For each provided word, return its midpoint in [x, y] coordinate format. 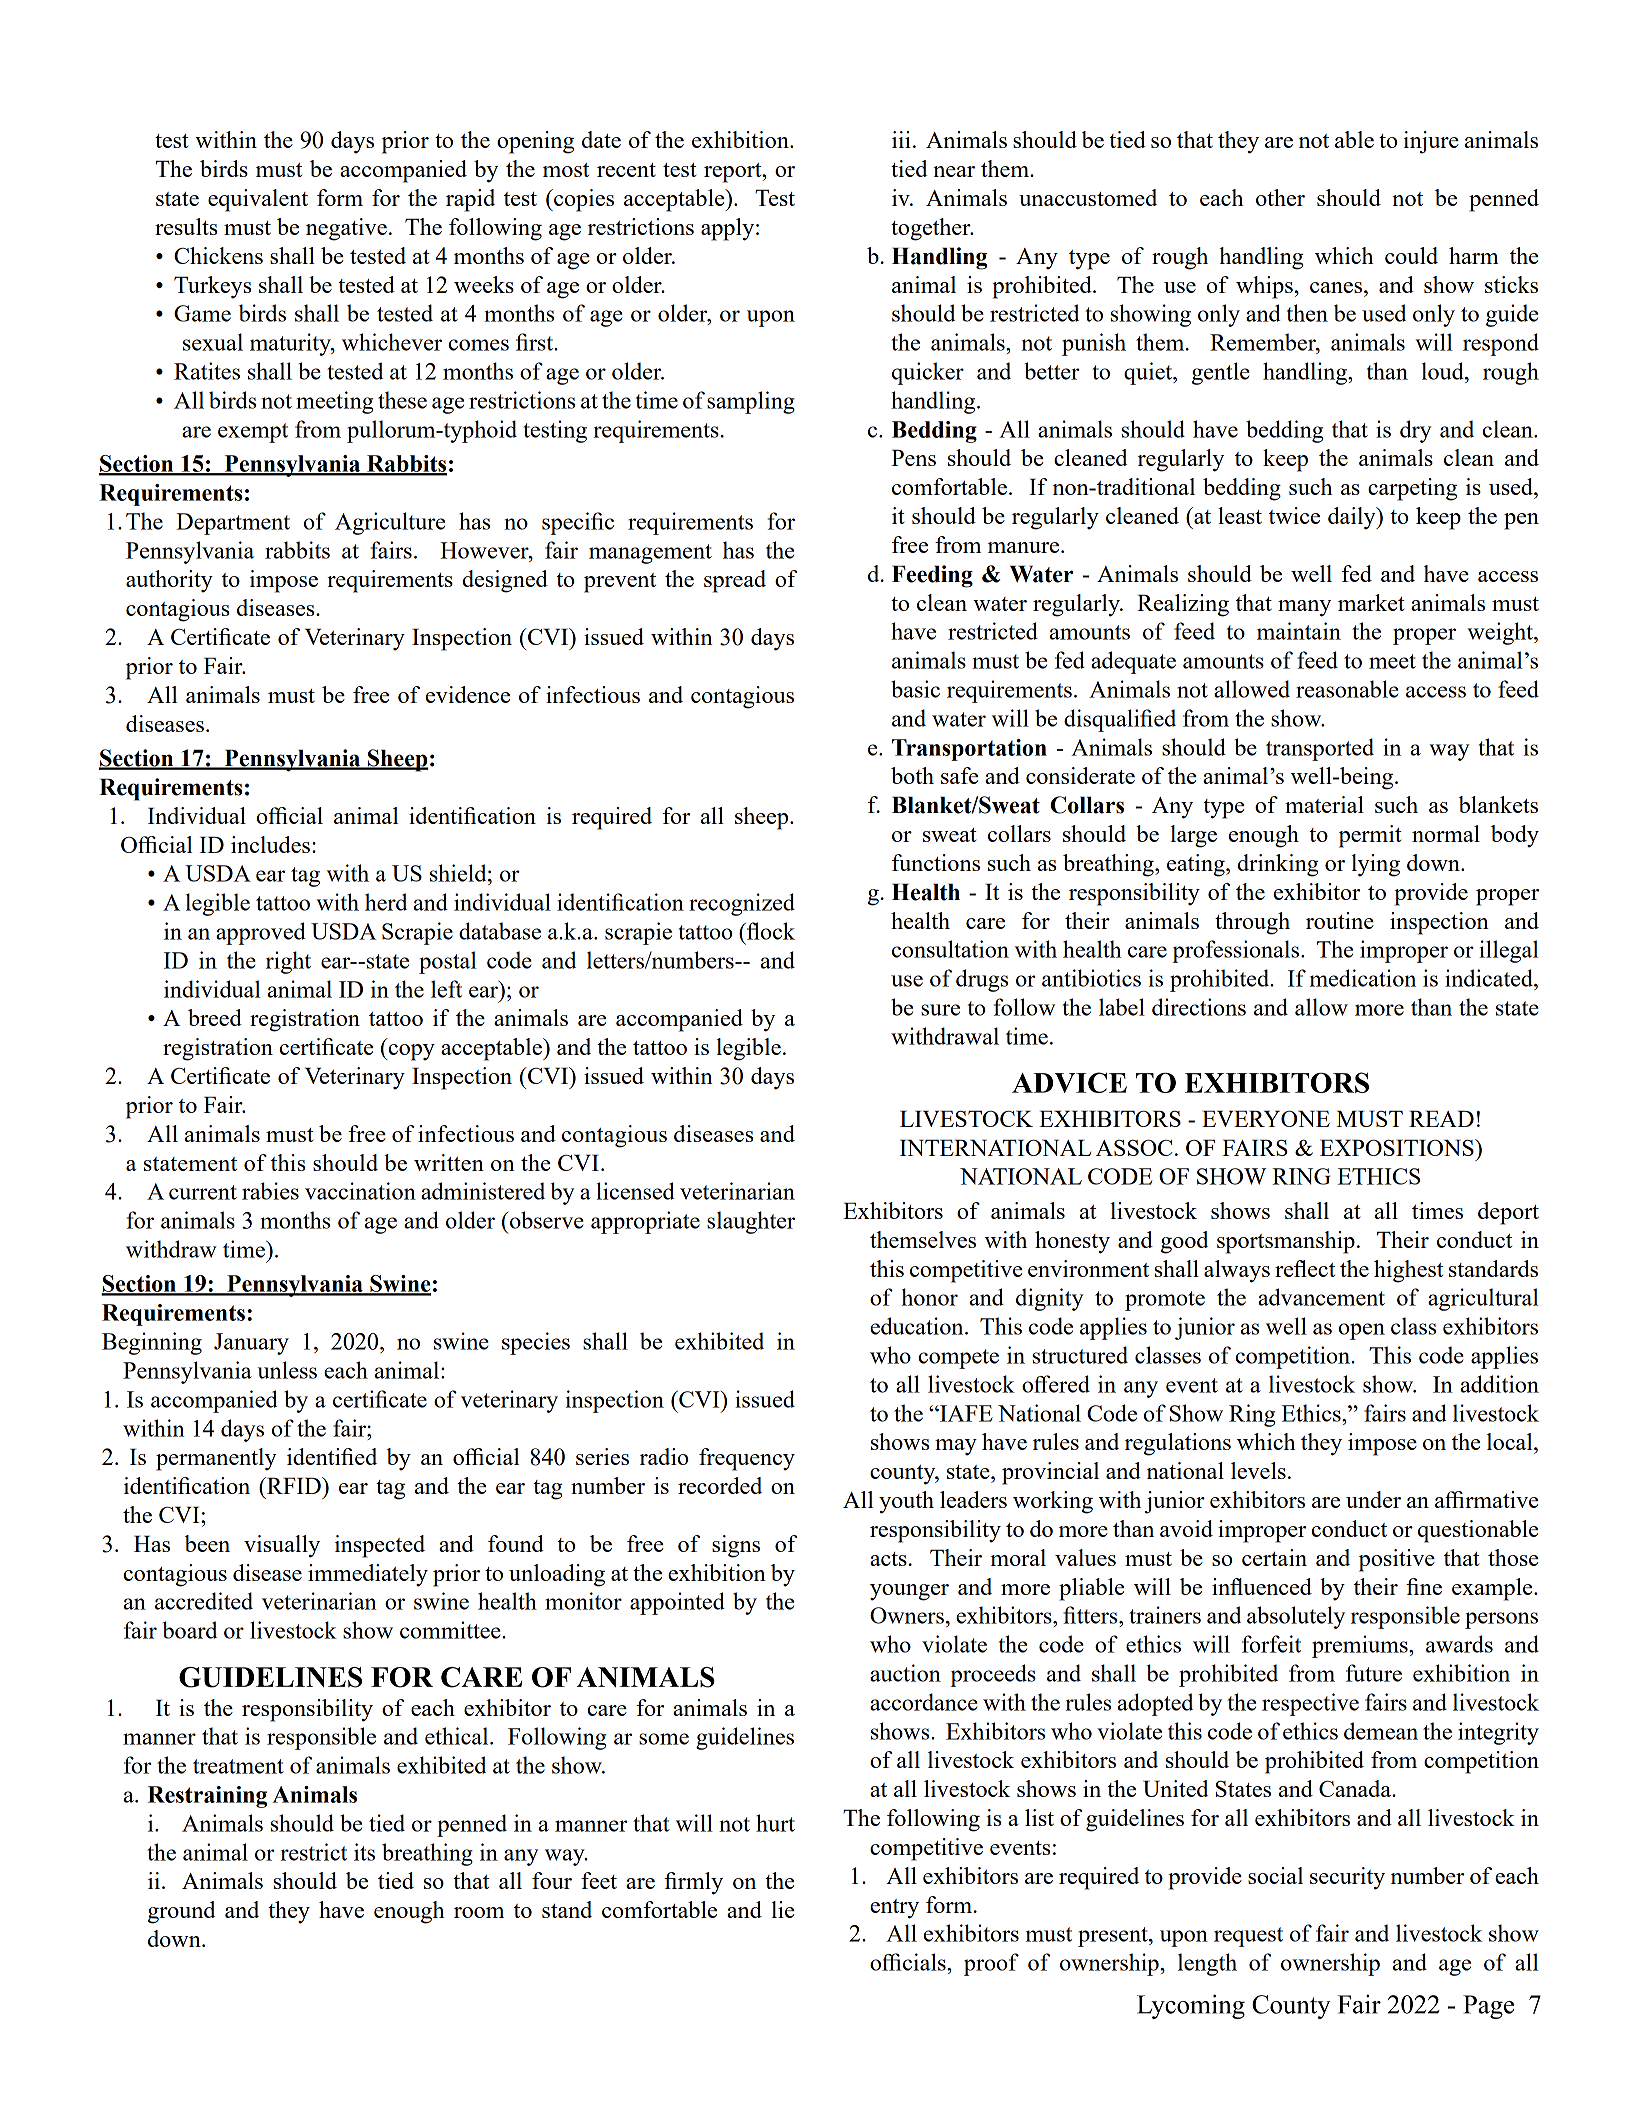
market [1371, 602]
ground [181, 1912]
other [1280, 197]
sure [940, 1010]
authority [169, 581]
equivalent [258, 200]
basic [915, 689]
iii [901, 139]
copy [410, 1052]
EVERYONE [1266, 1118]
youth [906, 1502]
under [1373, 1499]
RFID [294, 1485]
